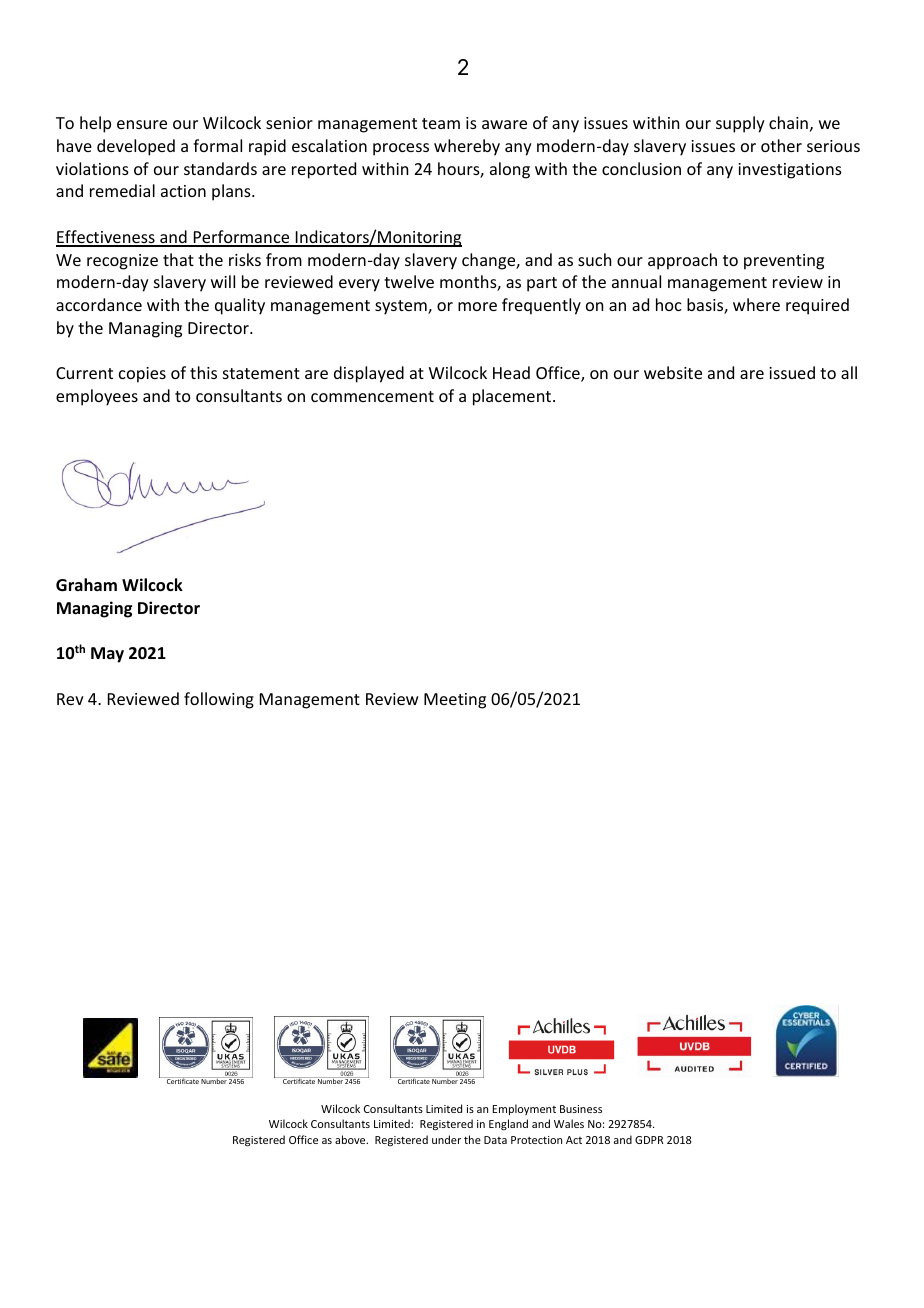 The height and width of the document is (1308, 924). I want to click on issued, so click(792, 372).
